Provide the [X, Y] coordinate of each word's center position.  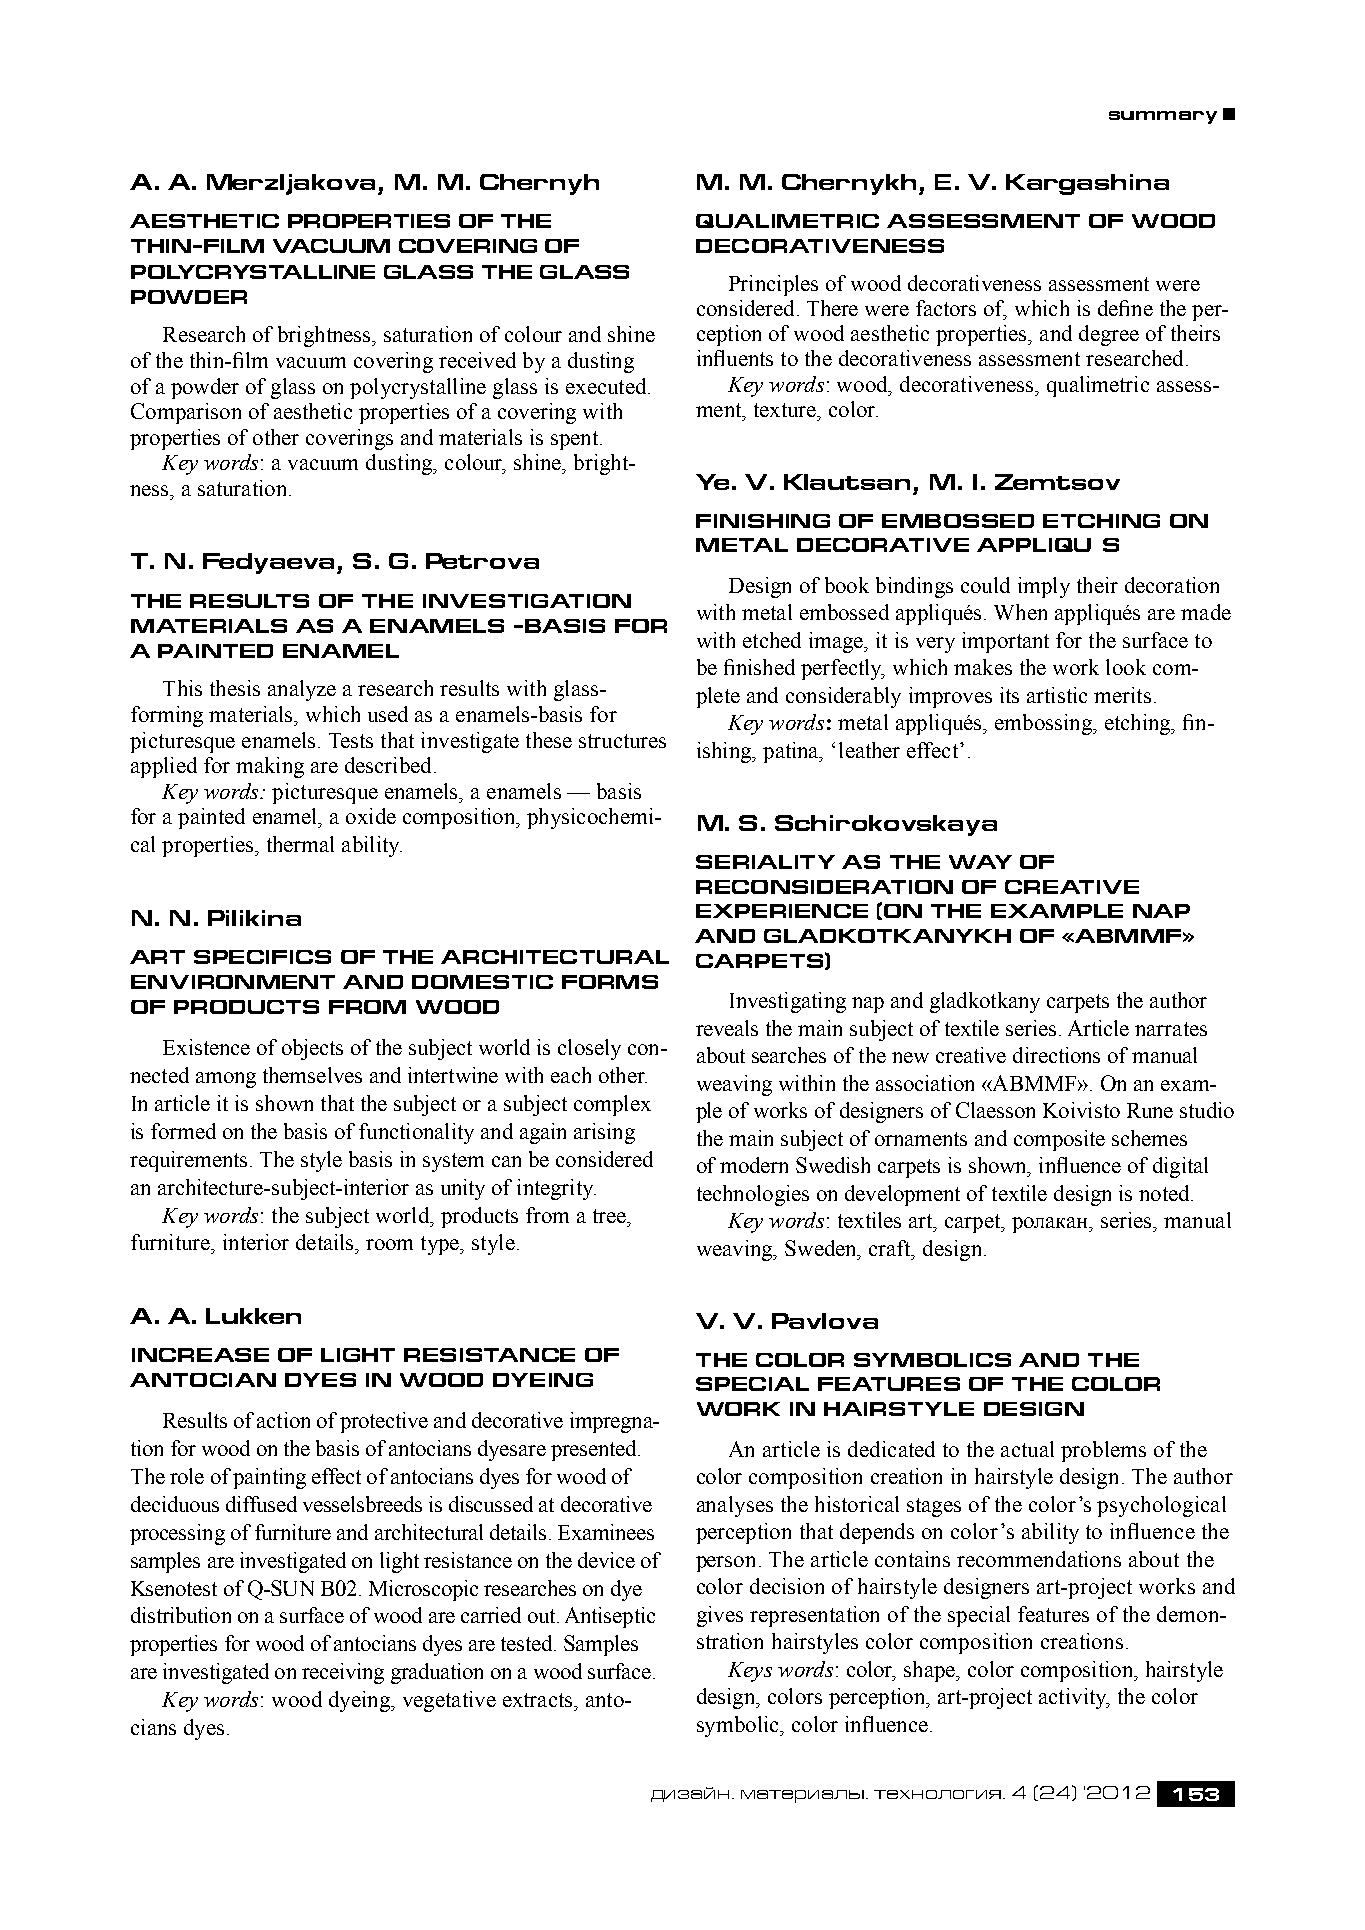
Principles [773, 285]
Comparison [186, 413]
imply [1044, 587]
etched [772, 640]
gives [720, 1616]
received [477, 360]
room [389, 1244]
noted [1165, 1193]
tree [610, 1216]
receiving [343, 1673]
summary [1163, 117]
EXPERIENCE [782, 911]
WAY [980, 862]
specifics [262, 957]
